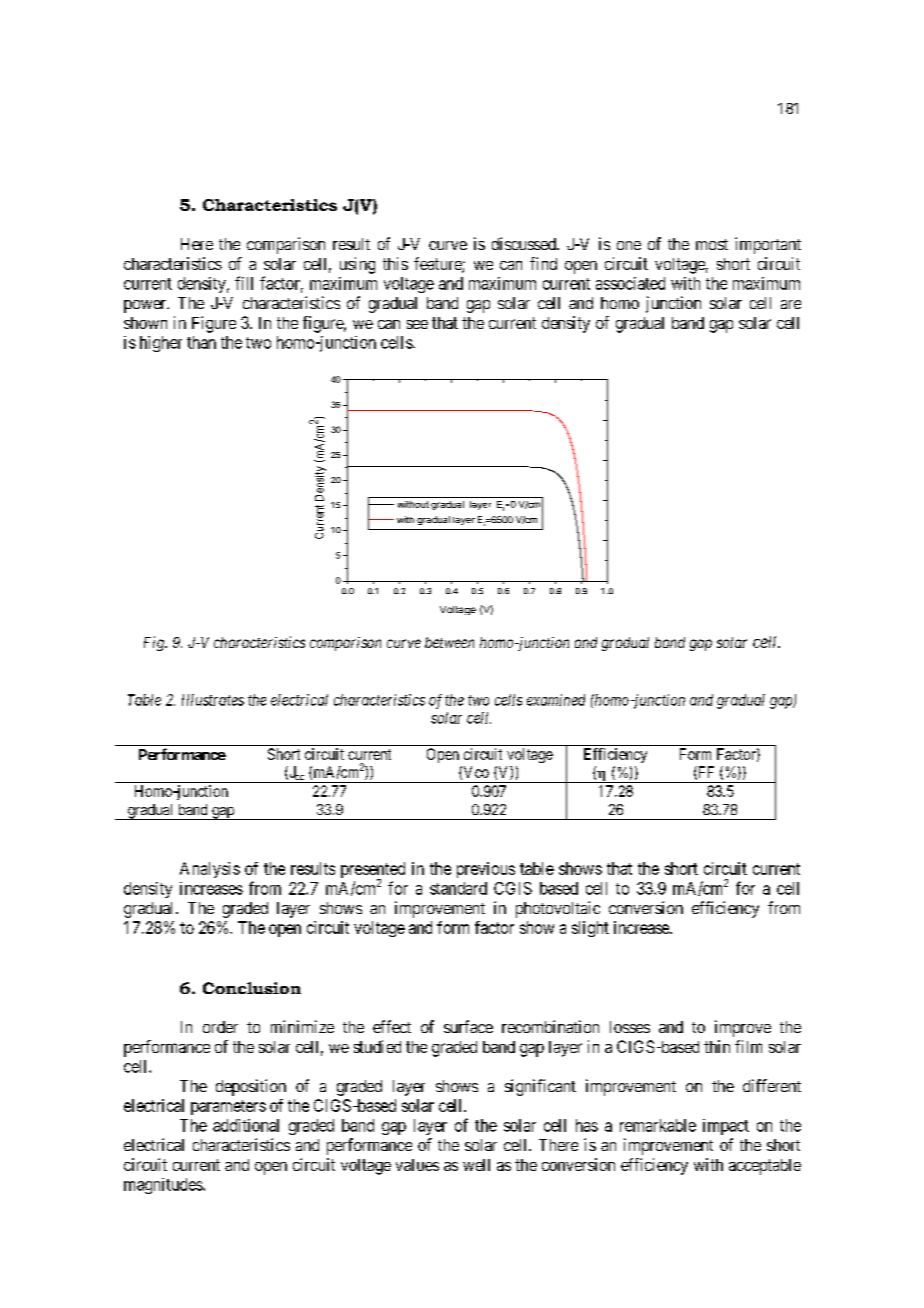  I want to click on additional, so click(246, 1125).
